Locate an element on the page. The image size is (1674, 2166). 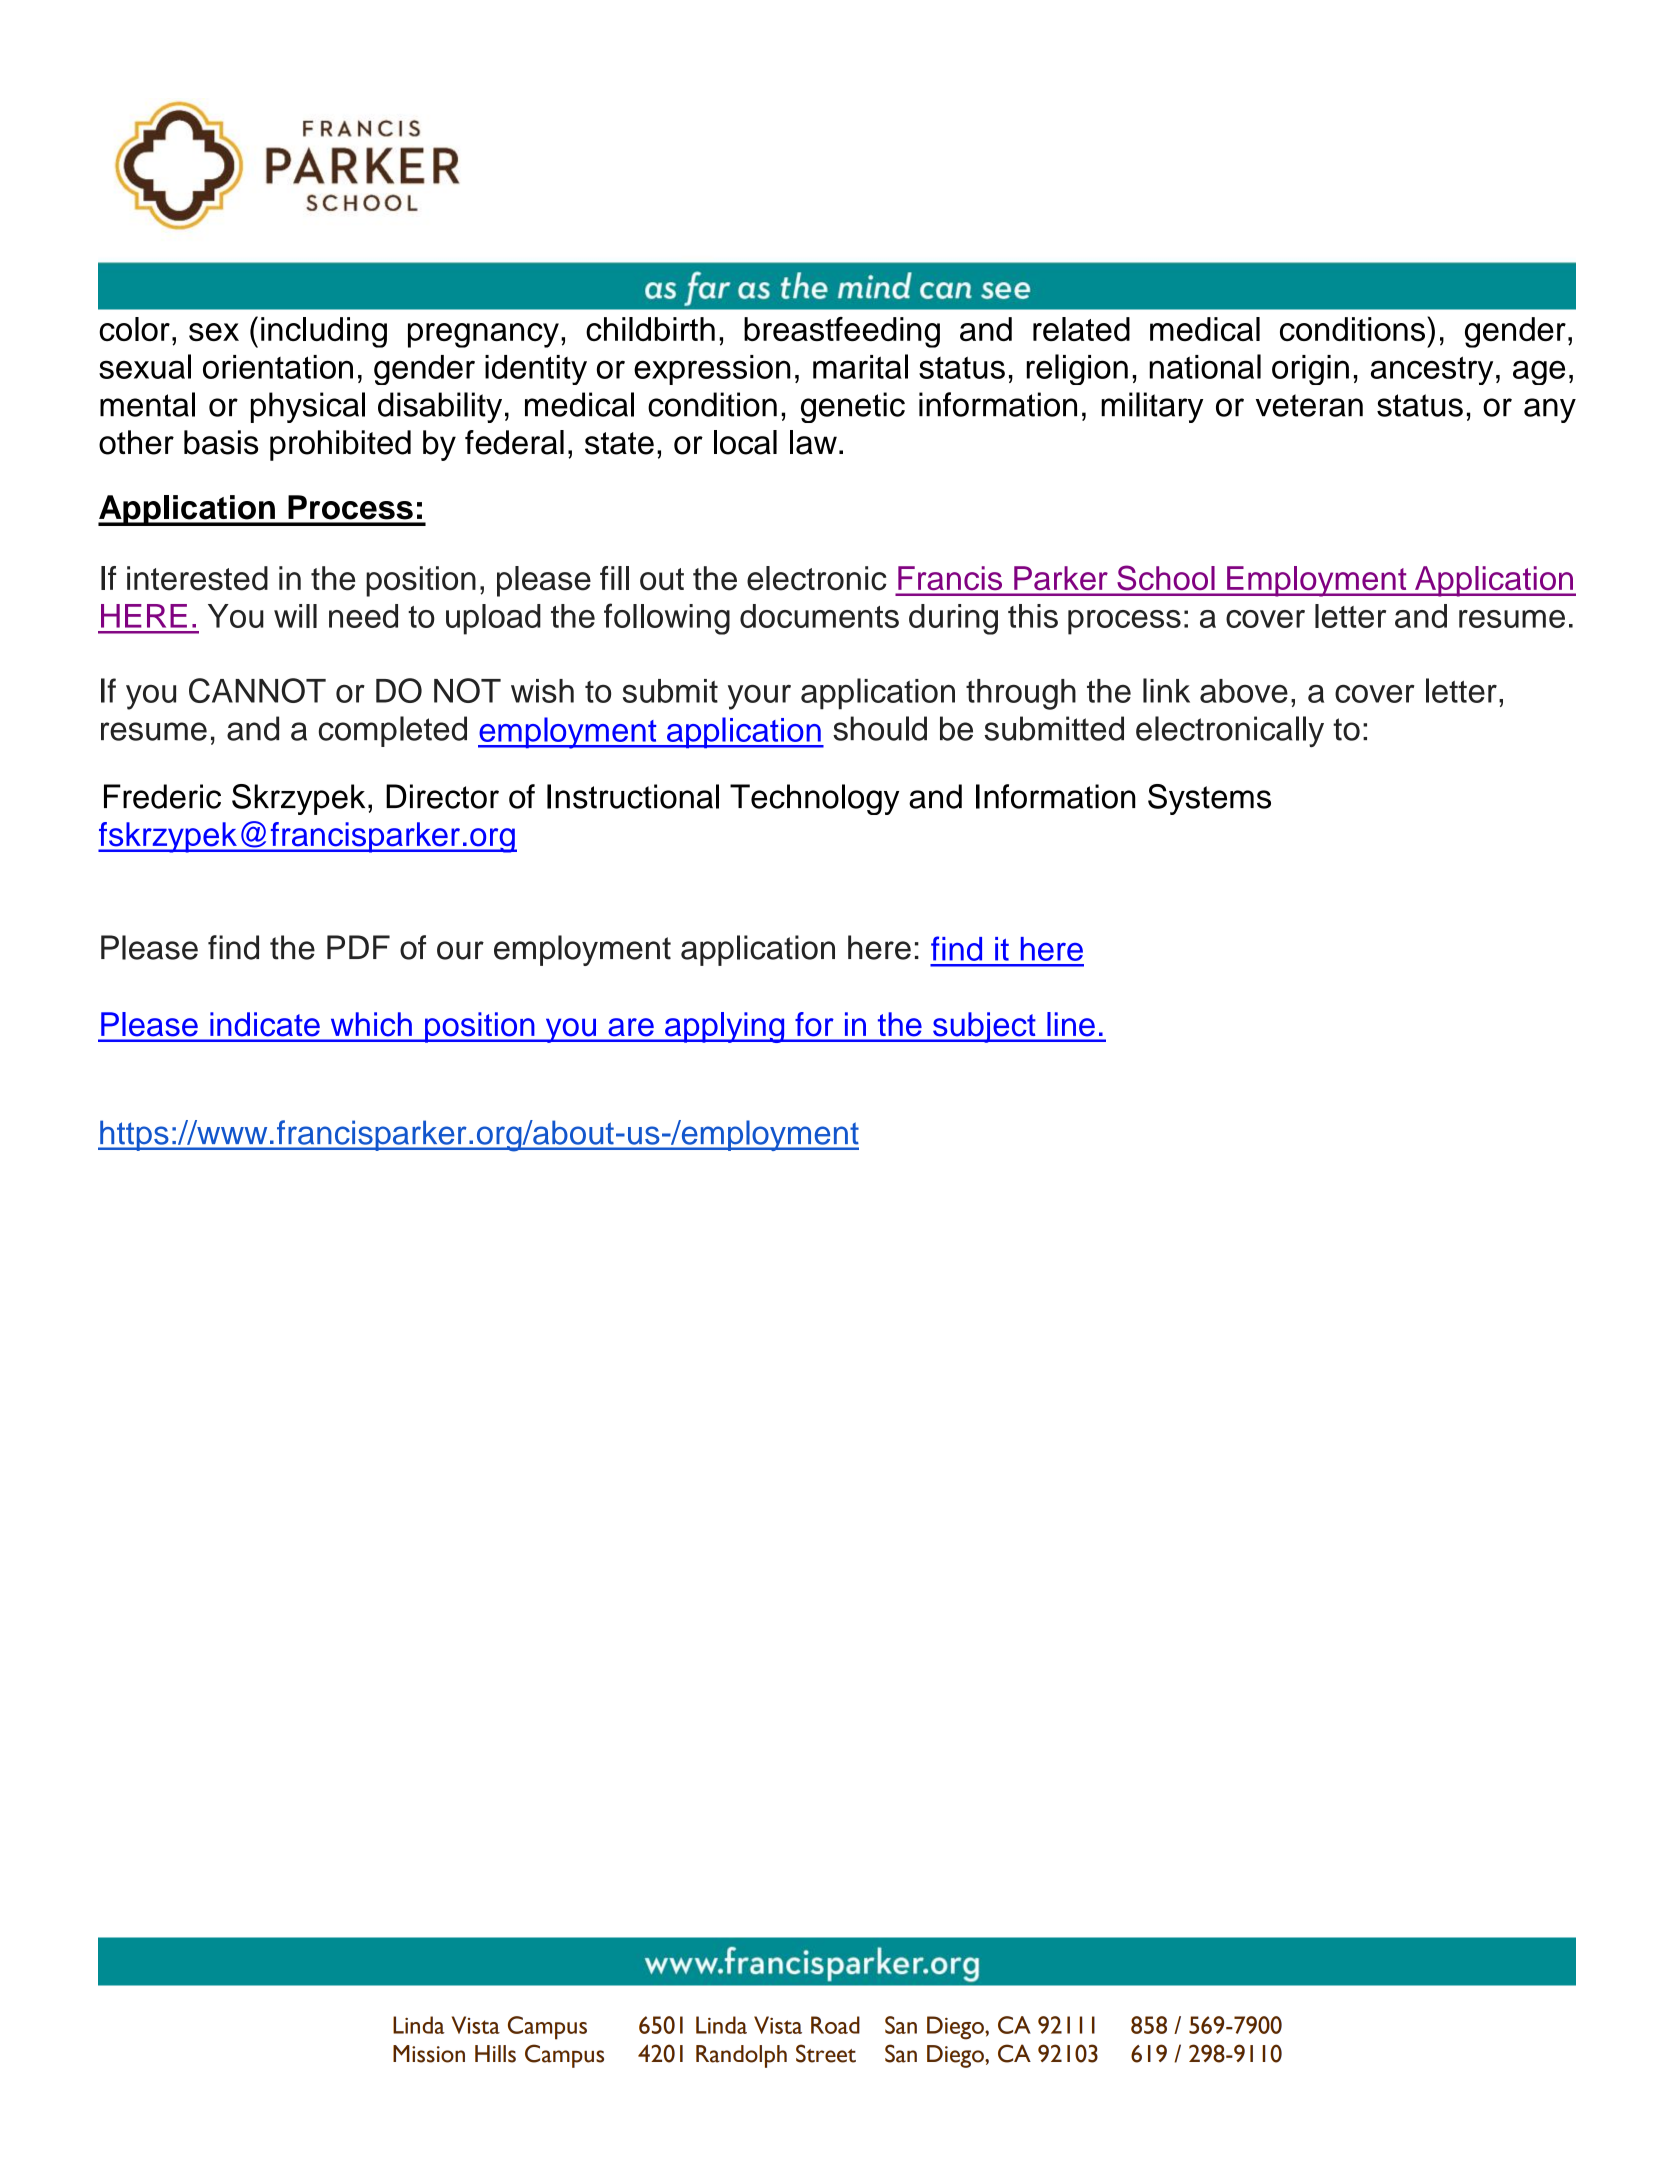
Road is located at coordinates (835, 2025).
